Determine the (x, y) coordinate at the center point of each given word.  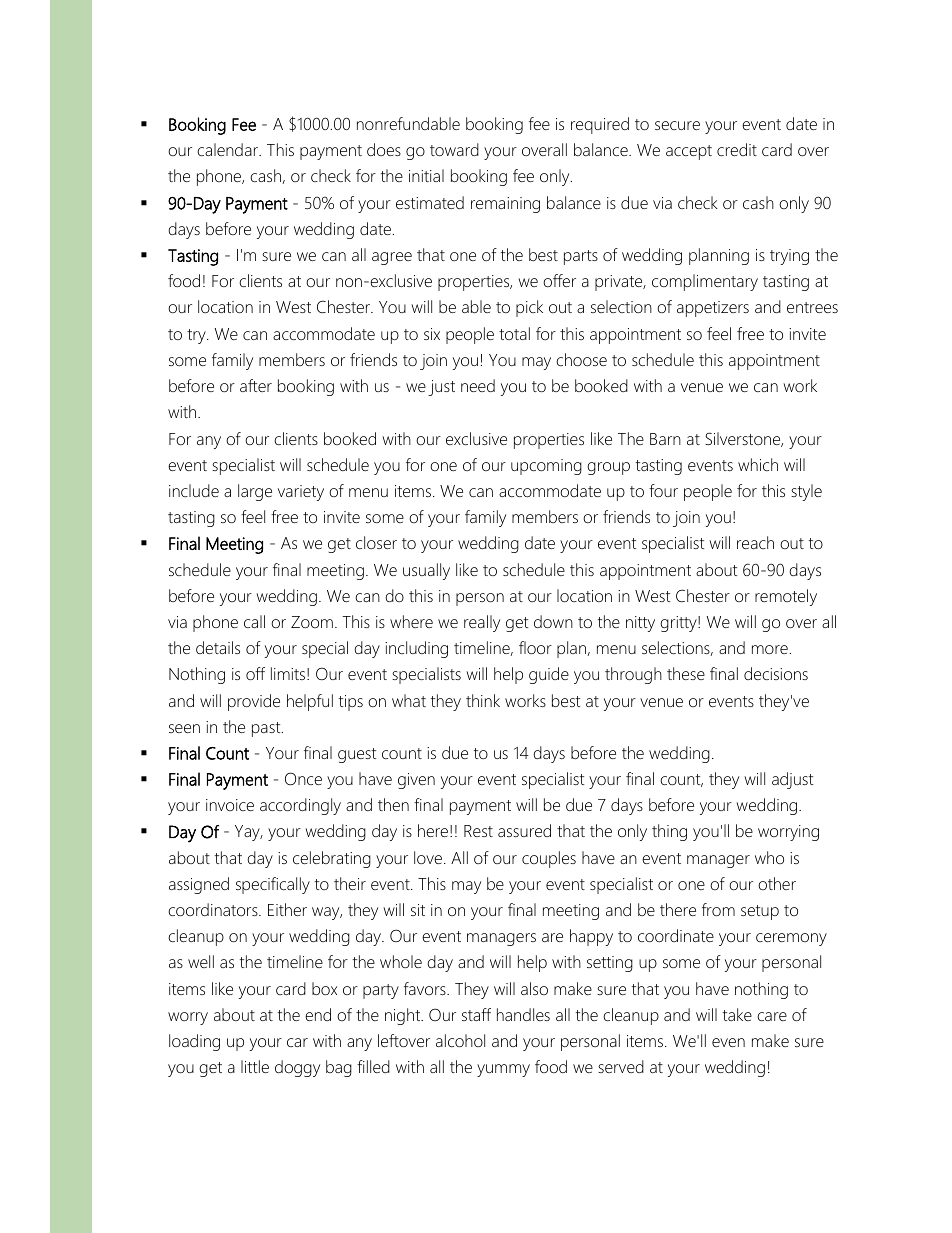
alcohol (460, 1040)
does (384, 149)
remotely (786, 597)
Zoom (312, 622)
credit (737, 149)
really (482, 623)
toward (454, 149)
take (737, 1014)
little (255, 1066)
